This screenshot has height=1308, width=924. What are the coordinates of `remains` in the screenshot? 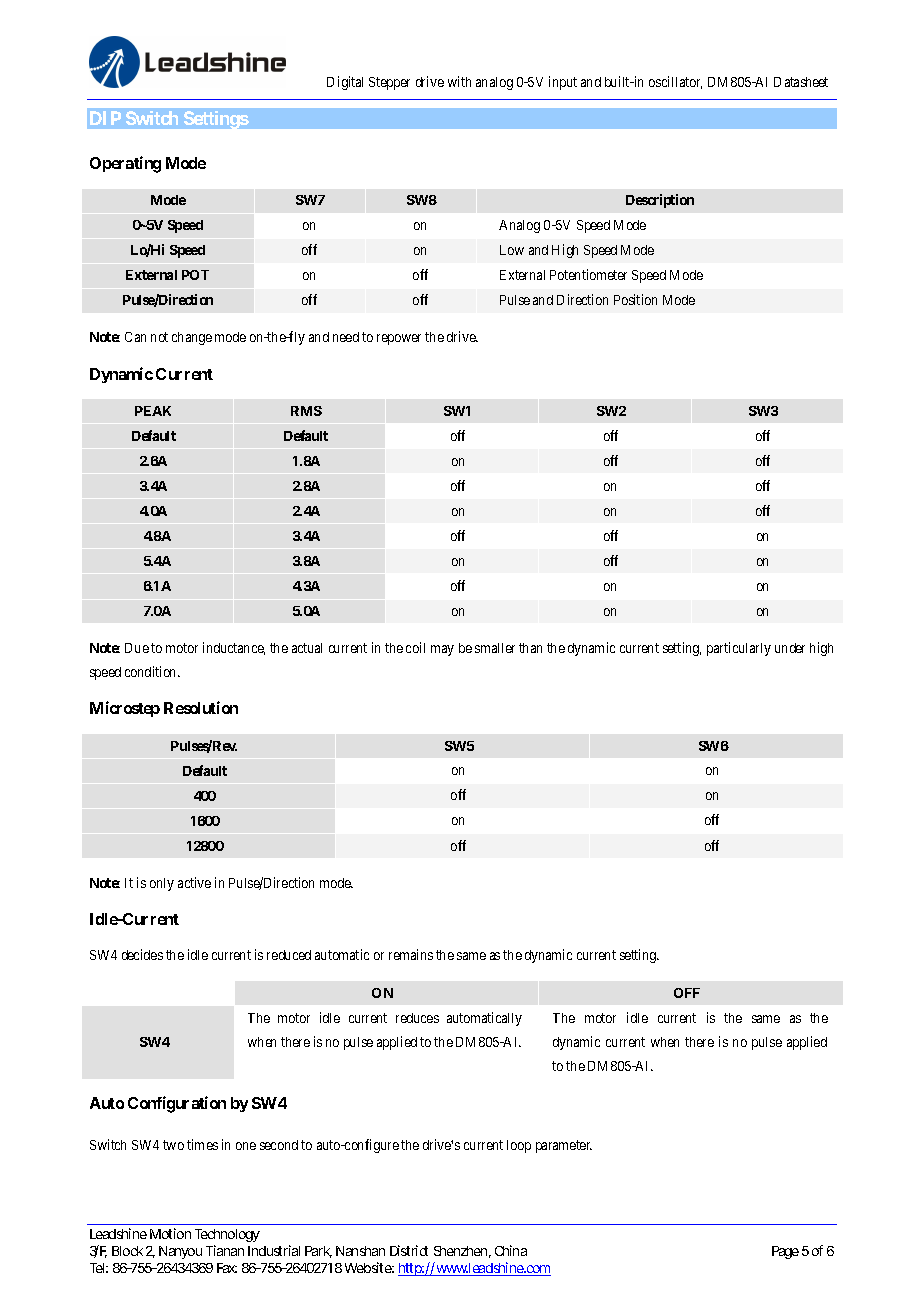 It's located at (411, 954).
